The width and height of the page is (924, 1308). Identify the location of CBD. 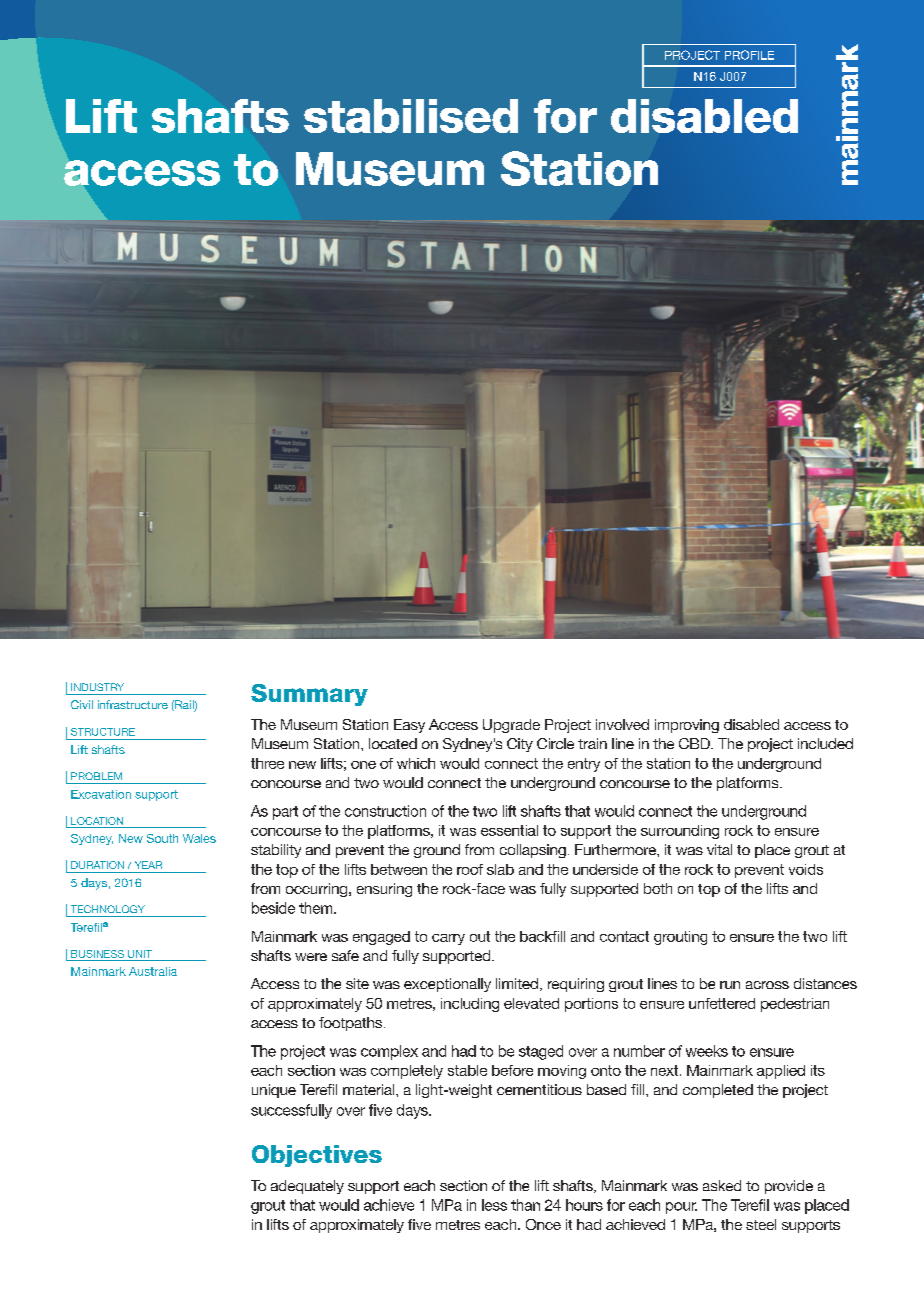
(695, 743).
